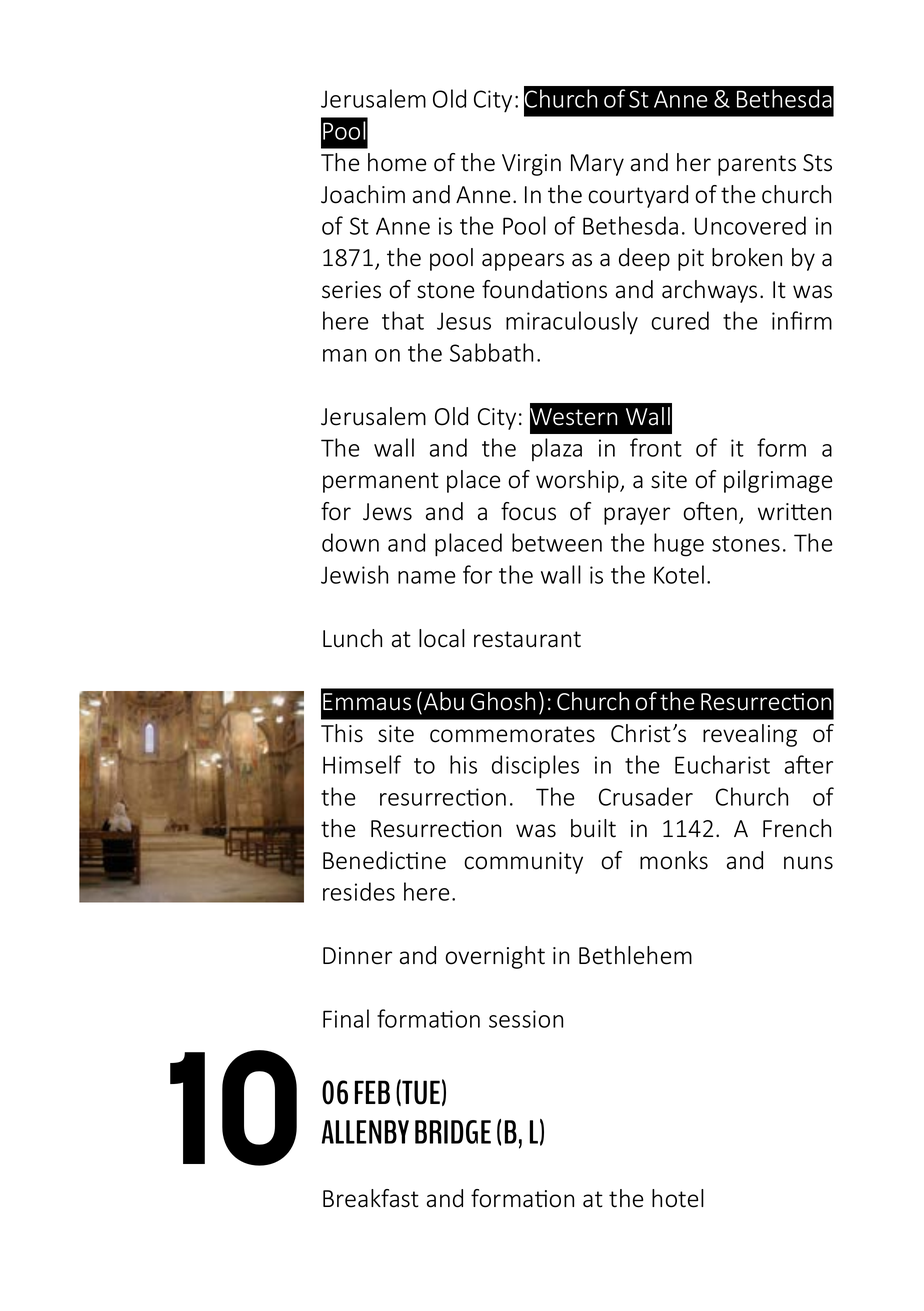 The width and height of the page is (924, 1311). What do you see at coordinates (794, 512) in the page?
I see `written` at bounding box center [794, 512].
